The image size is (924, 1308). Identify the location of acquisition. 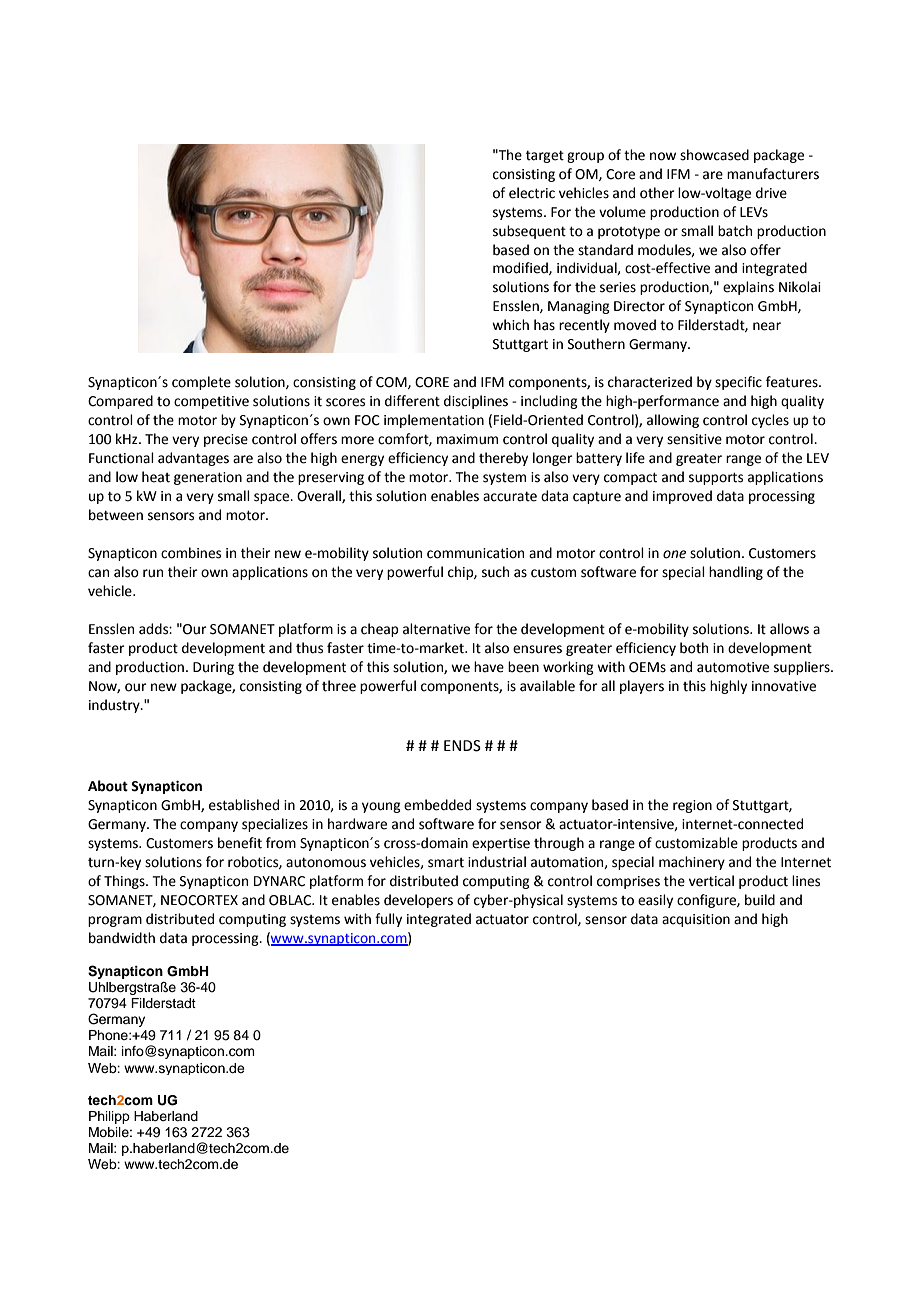
(696, 920).
